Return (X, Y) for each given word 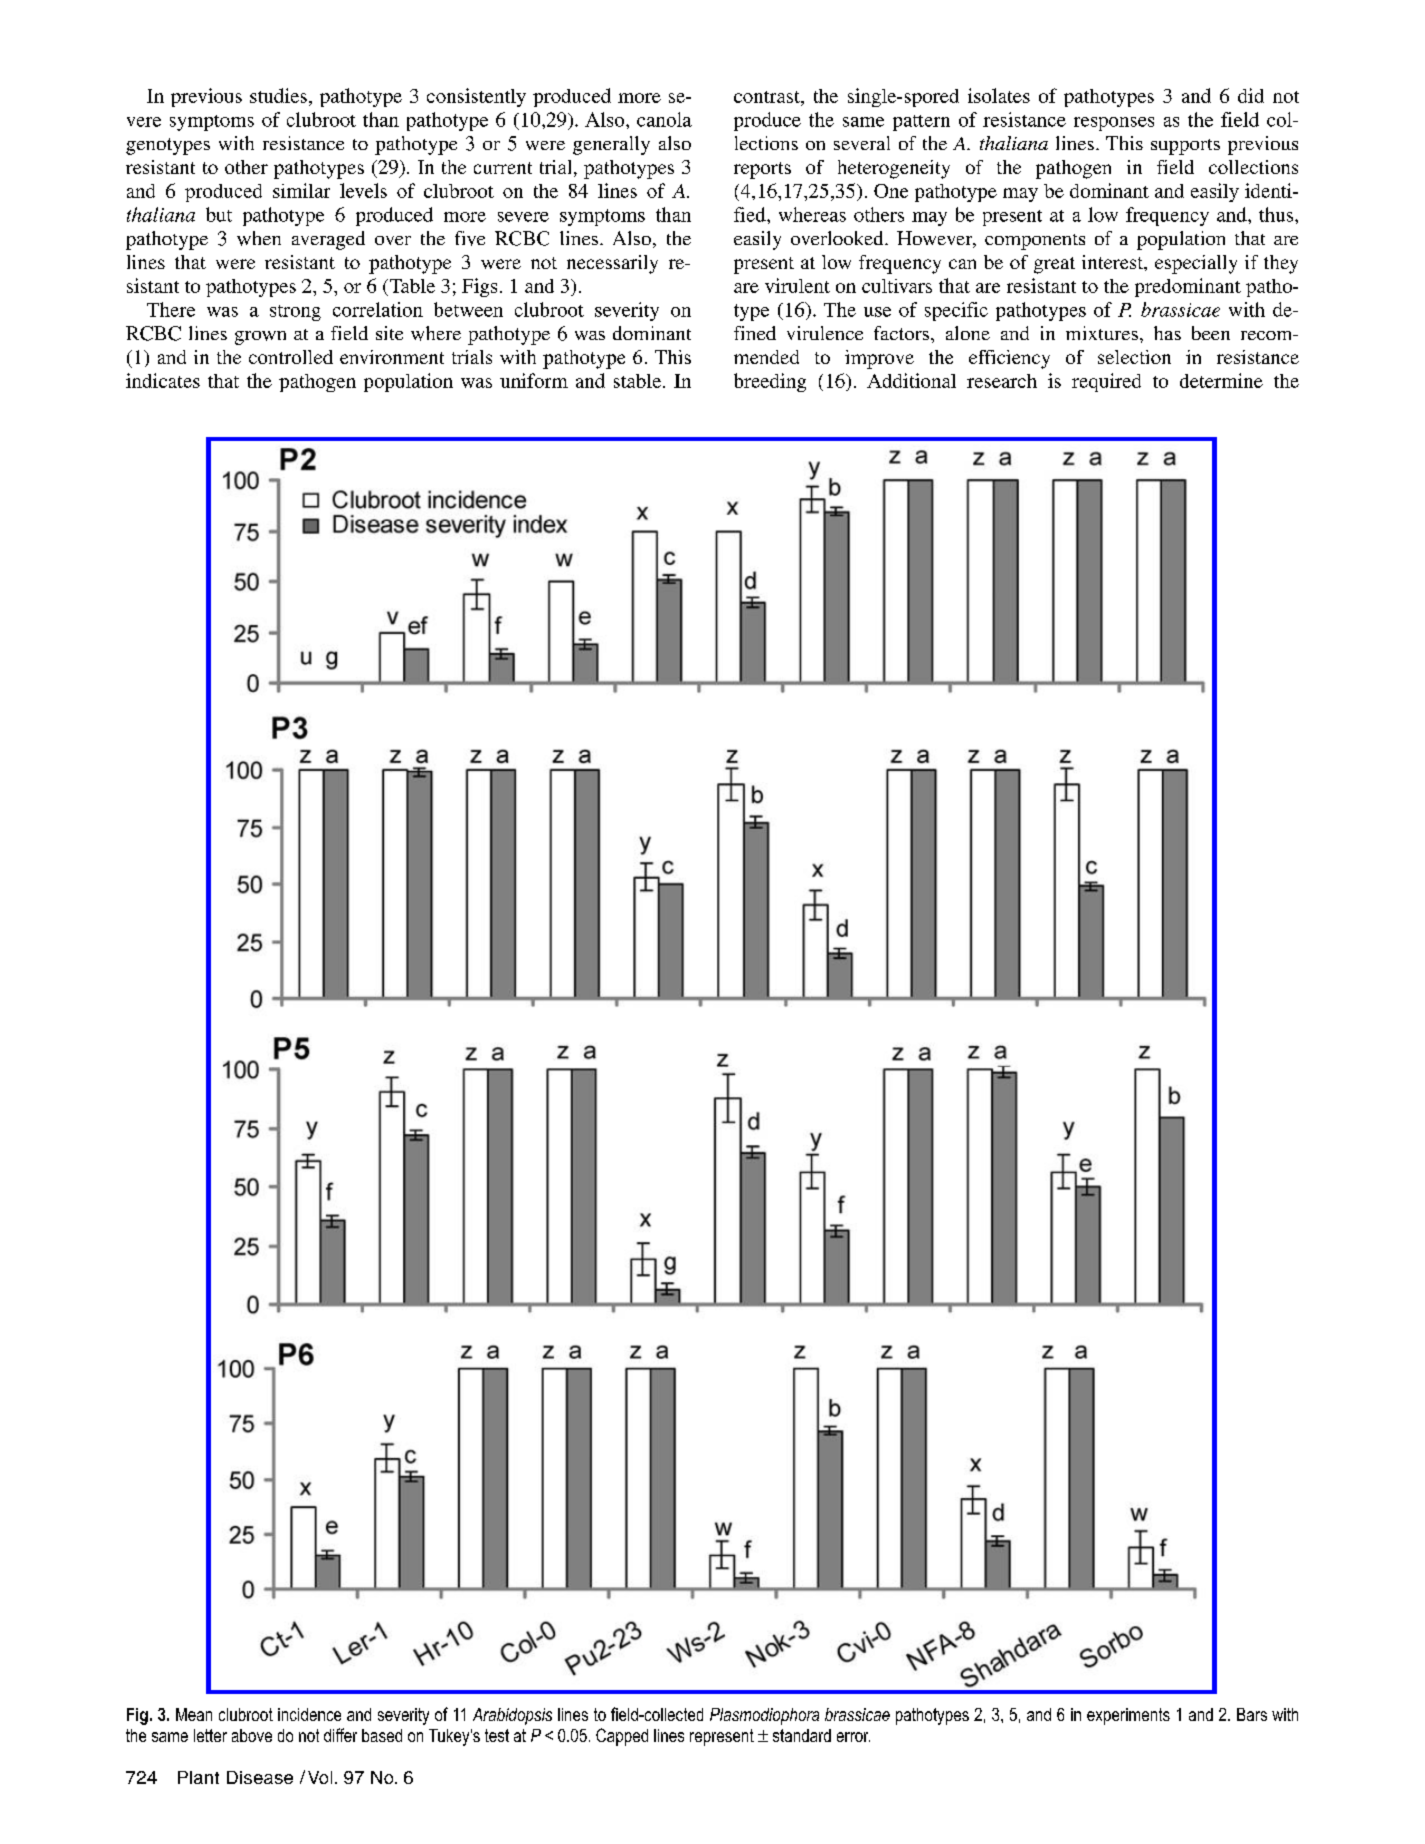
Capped (622, 1737)
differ (340, 1735)
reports (762, 170)
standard (802, 1735)
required (1106, 382)
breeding (770, 382)
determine (1221, 380)
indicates (163, 380)
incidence (309, 1714)
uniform (534, 380)
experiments (1128, 1716)
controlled (291, 357)
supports (1185, 147)
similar (301, 190)
